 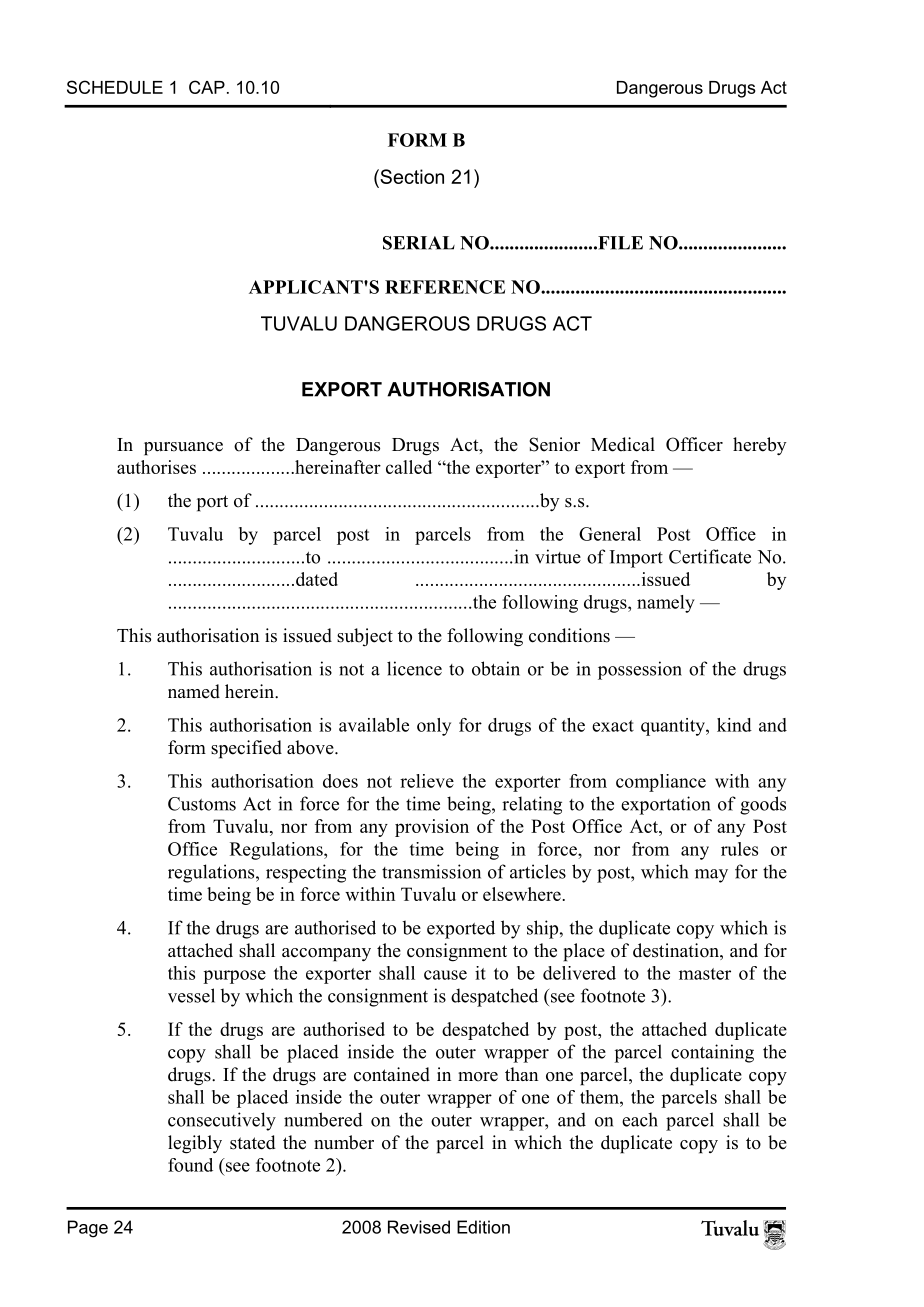 What do you see at coordinates (190, 1165) in the screenshot?
I see `found` at bounding box center [190, 1165].
